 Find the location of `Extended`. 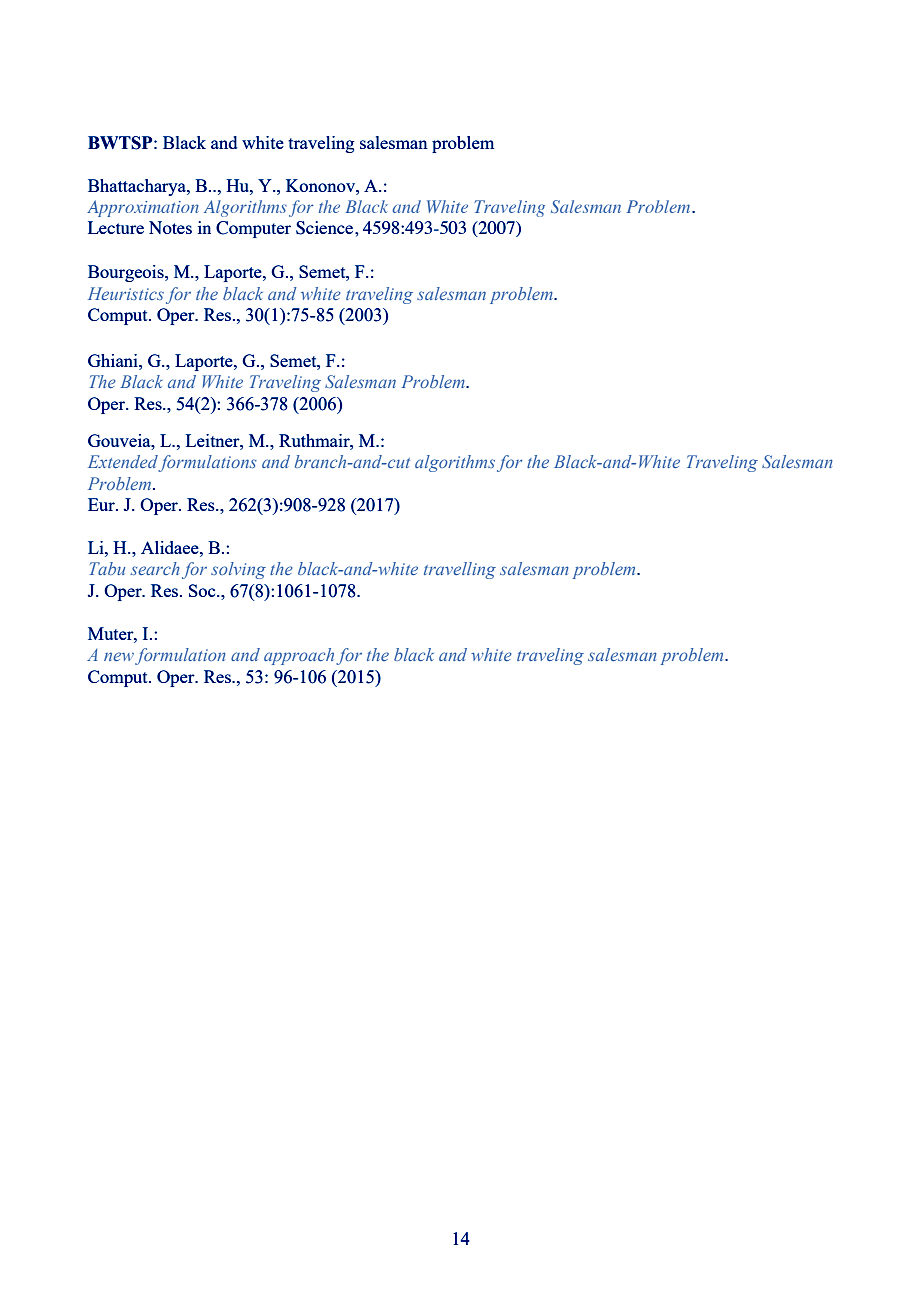

Extended is located at coordinates (123, 463).
